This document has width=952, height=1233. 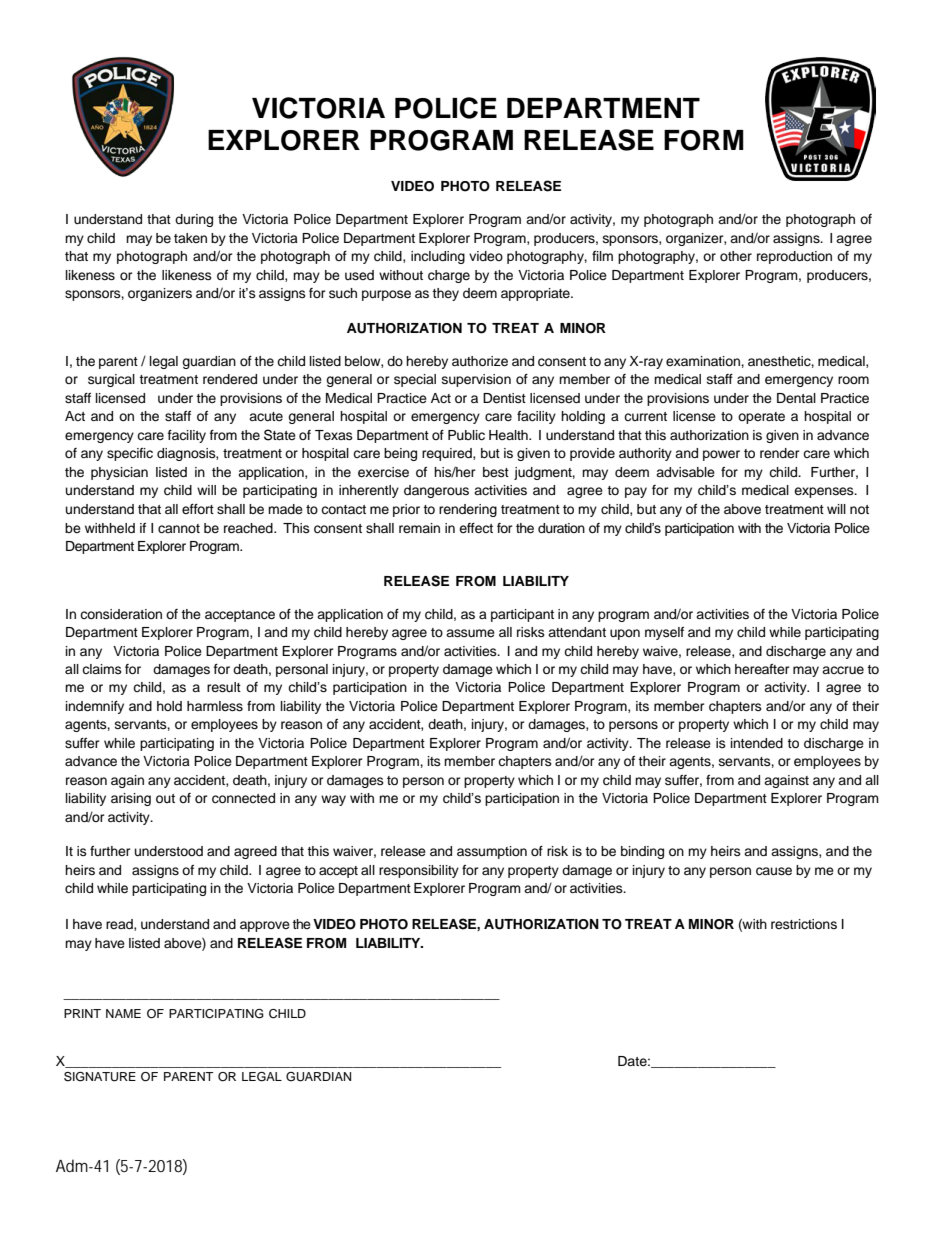 I want to click on way, so click(x=333, y=800).
